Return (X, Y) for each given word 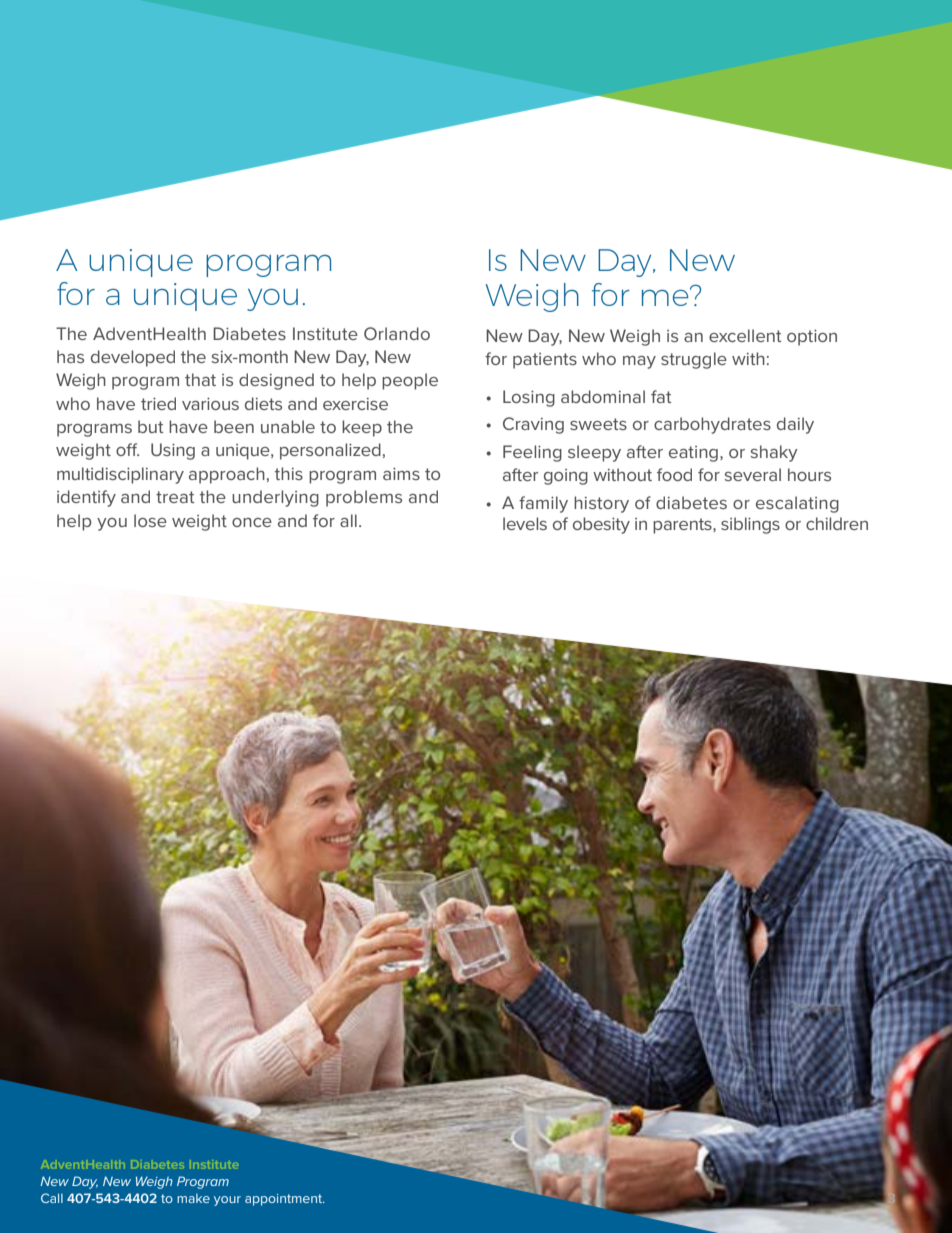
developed (133, 358)
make (193, 1198)
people (410, 381)
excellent (745, 335)
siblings (750, 525)
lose (150, 520)
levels (525, 523)
